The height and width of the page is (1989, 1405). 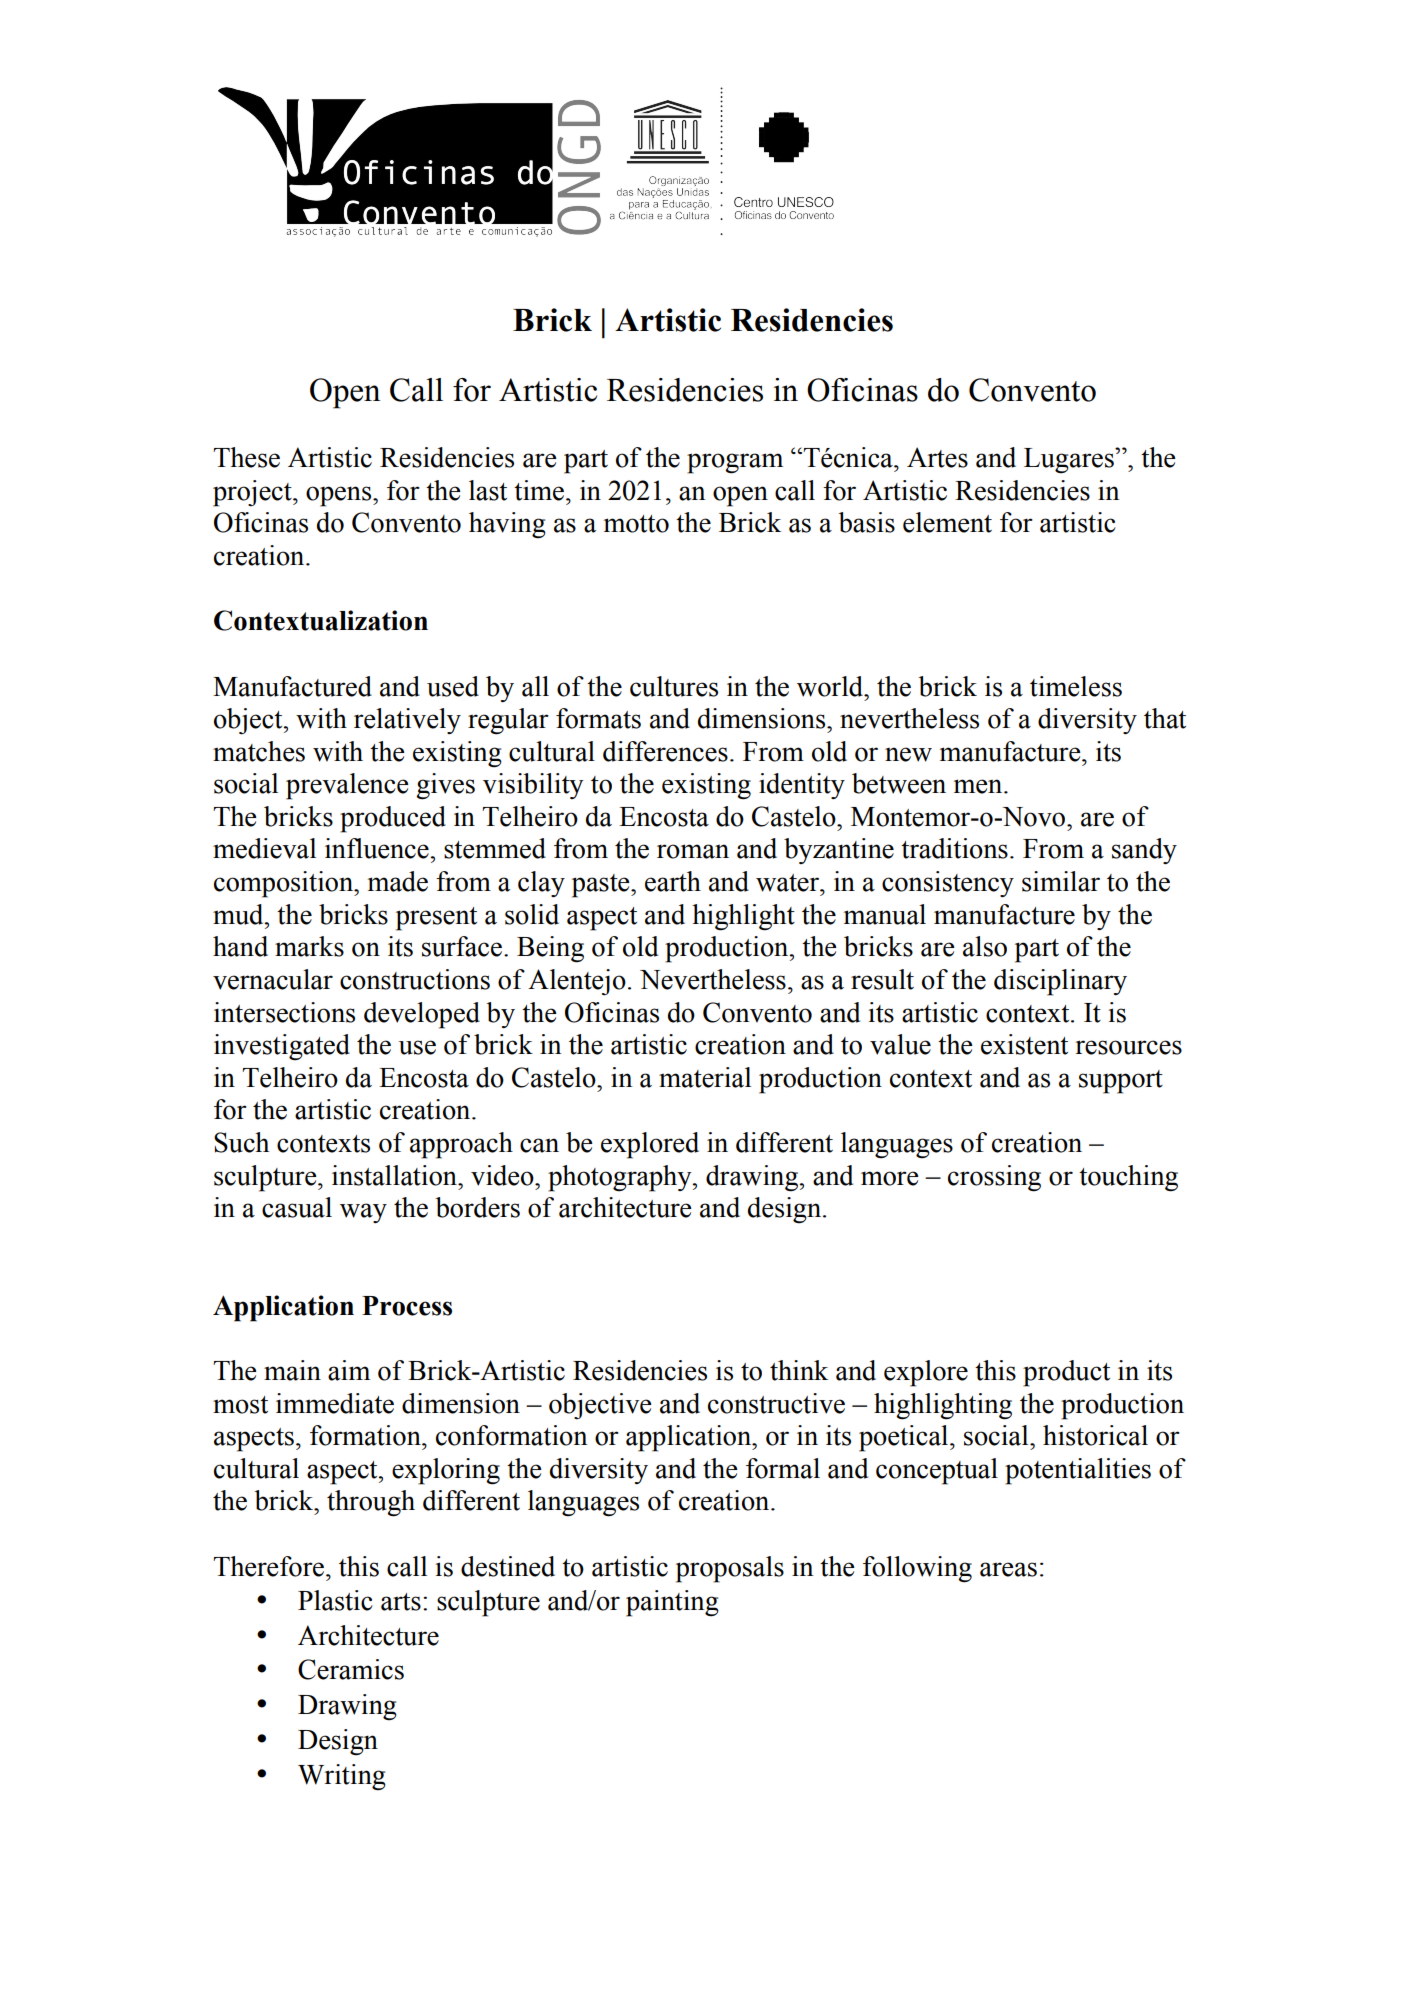 I want to click on immediate, so click(x=335, y=1403).
